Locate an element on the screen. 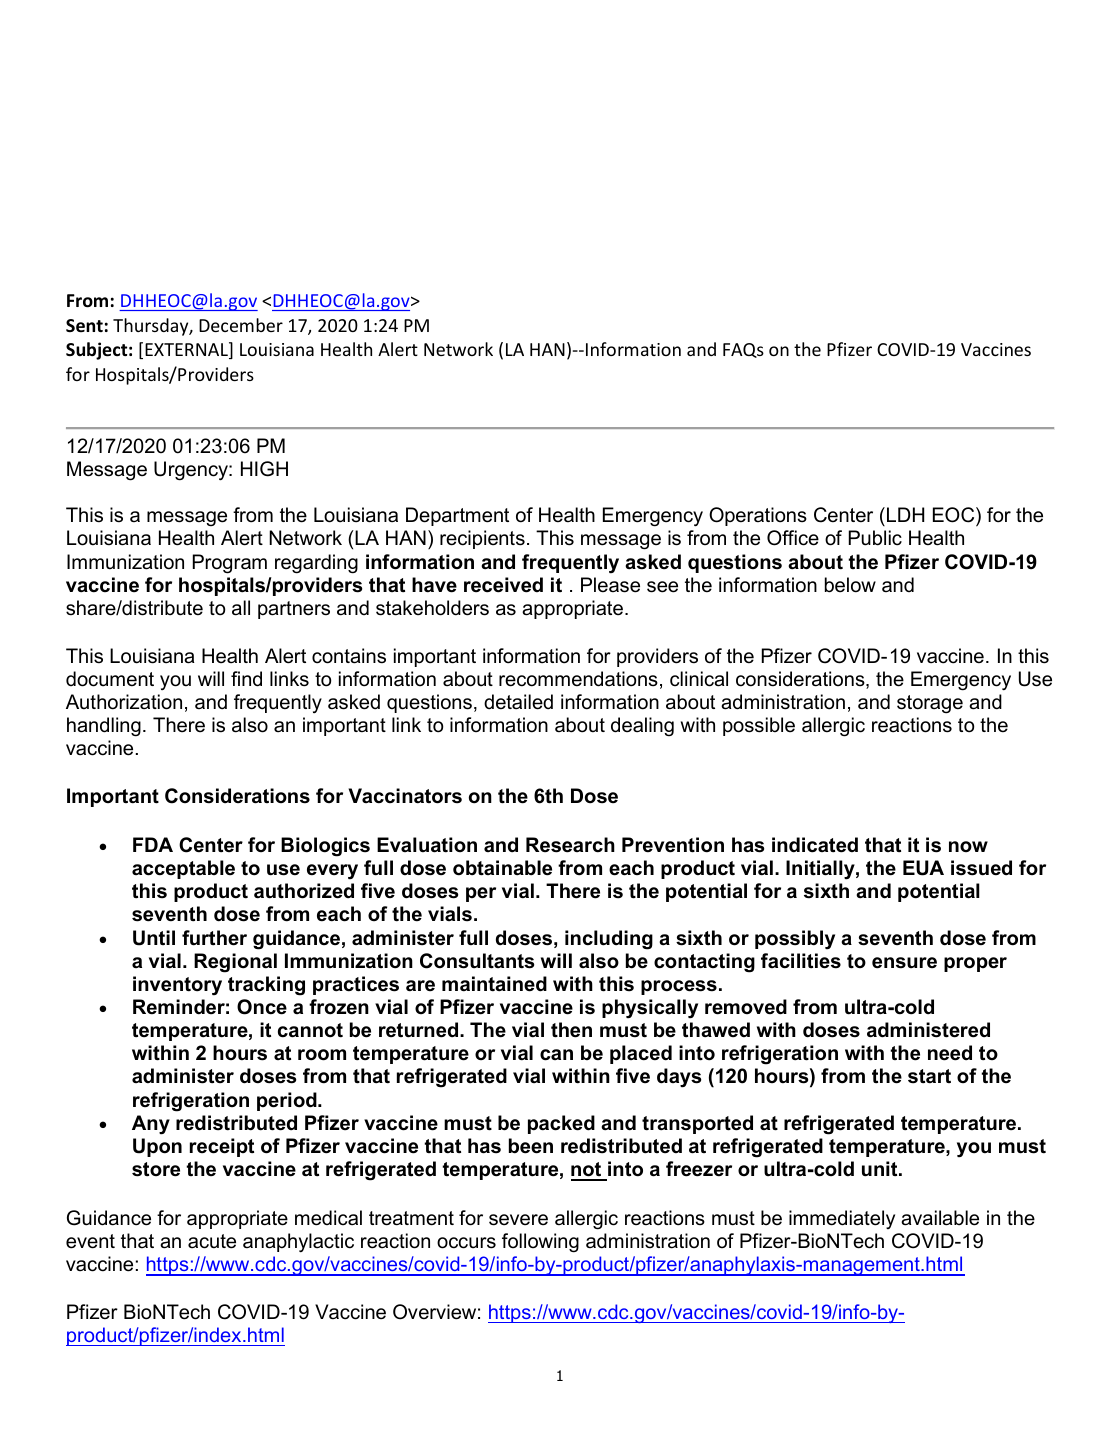 This screenshot has width=1120, height=1450. Department is located at coordinates (457, 516).
